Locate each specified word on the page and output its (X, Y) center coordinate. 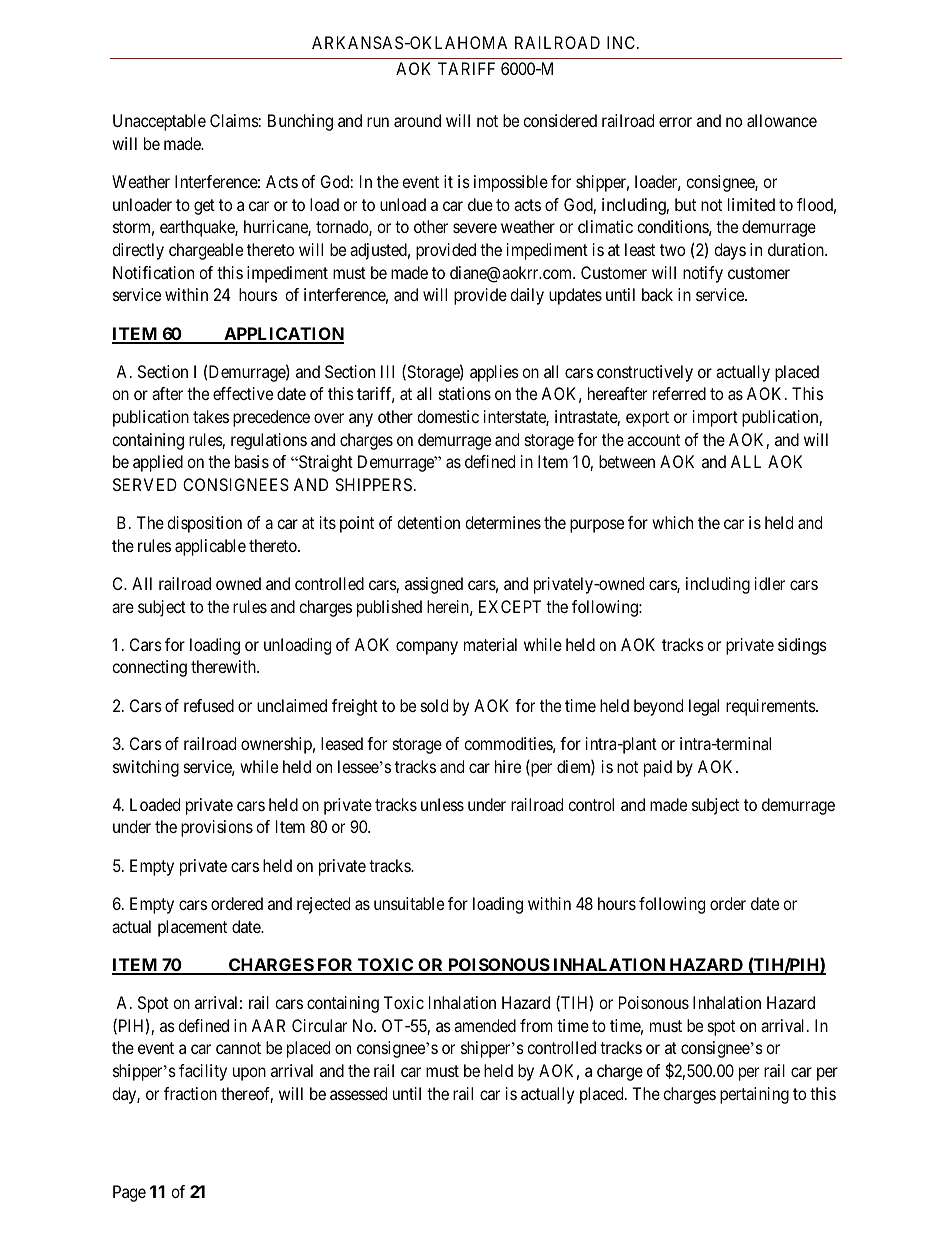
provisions (217, 828)
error (675, 122)
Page (129, 1193)
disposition (204, 524)
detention (428, 522)
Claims (234, 120)
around (417, 120)
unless (442, 804)
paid (658, 768)
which (672, 522)
